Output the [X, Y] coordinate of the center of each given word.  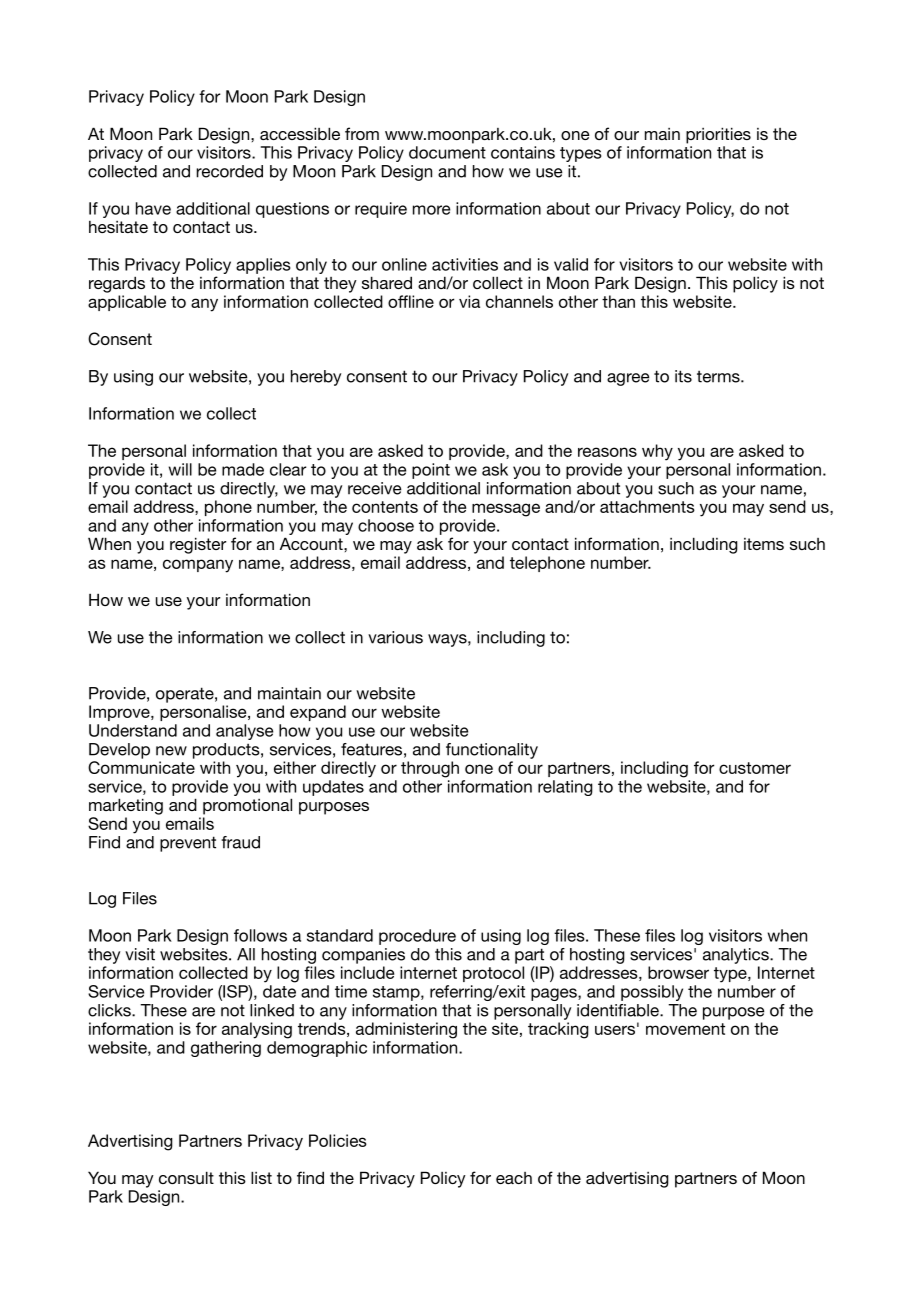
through [430, 769]
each [514, 1178]
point [431, 471]
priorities [718, 135]
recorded [229, 171]
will [180, 469]
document [447, 152]
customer [755, 768]
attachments [647, 506]
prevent [188, 844]
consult [186, 1177]
